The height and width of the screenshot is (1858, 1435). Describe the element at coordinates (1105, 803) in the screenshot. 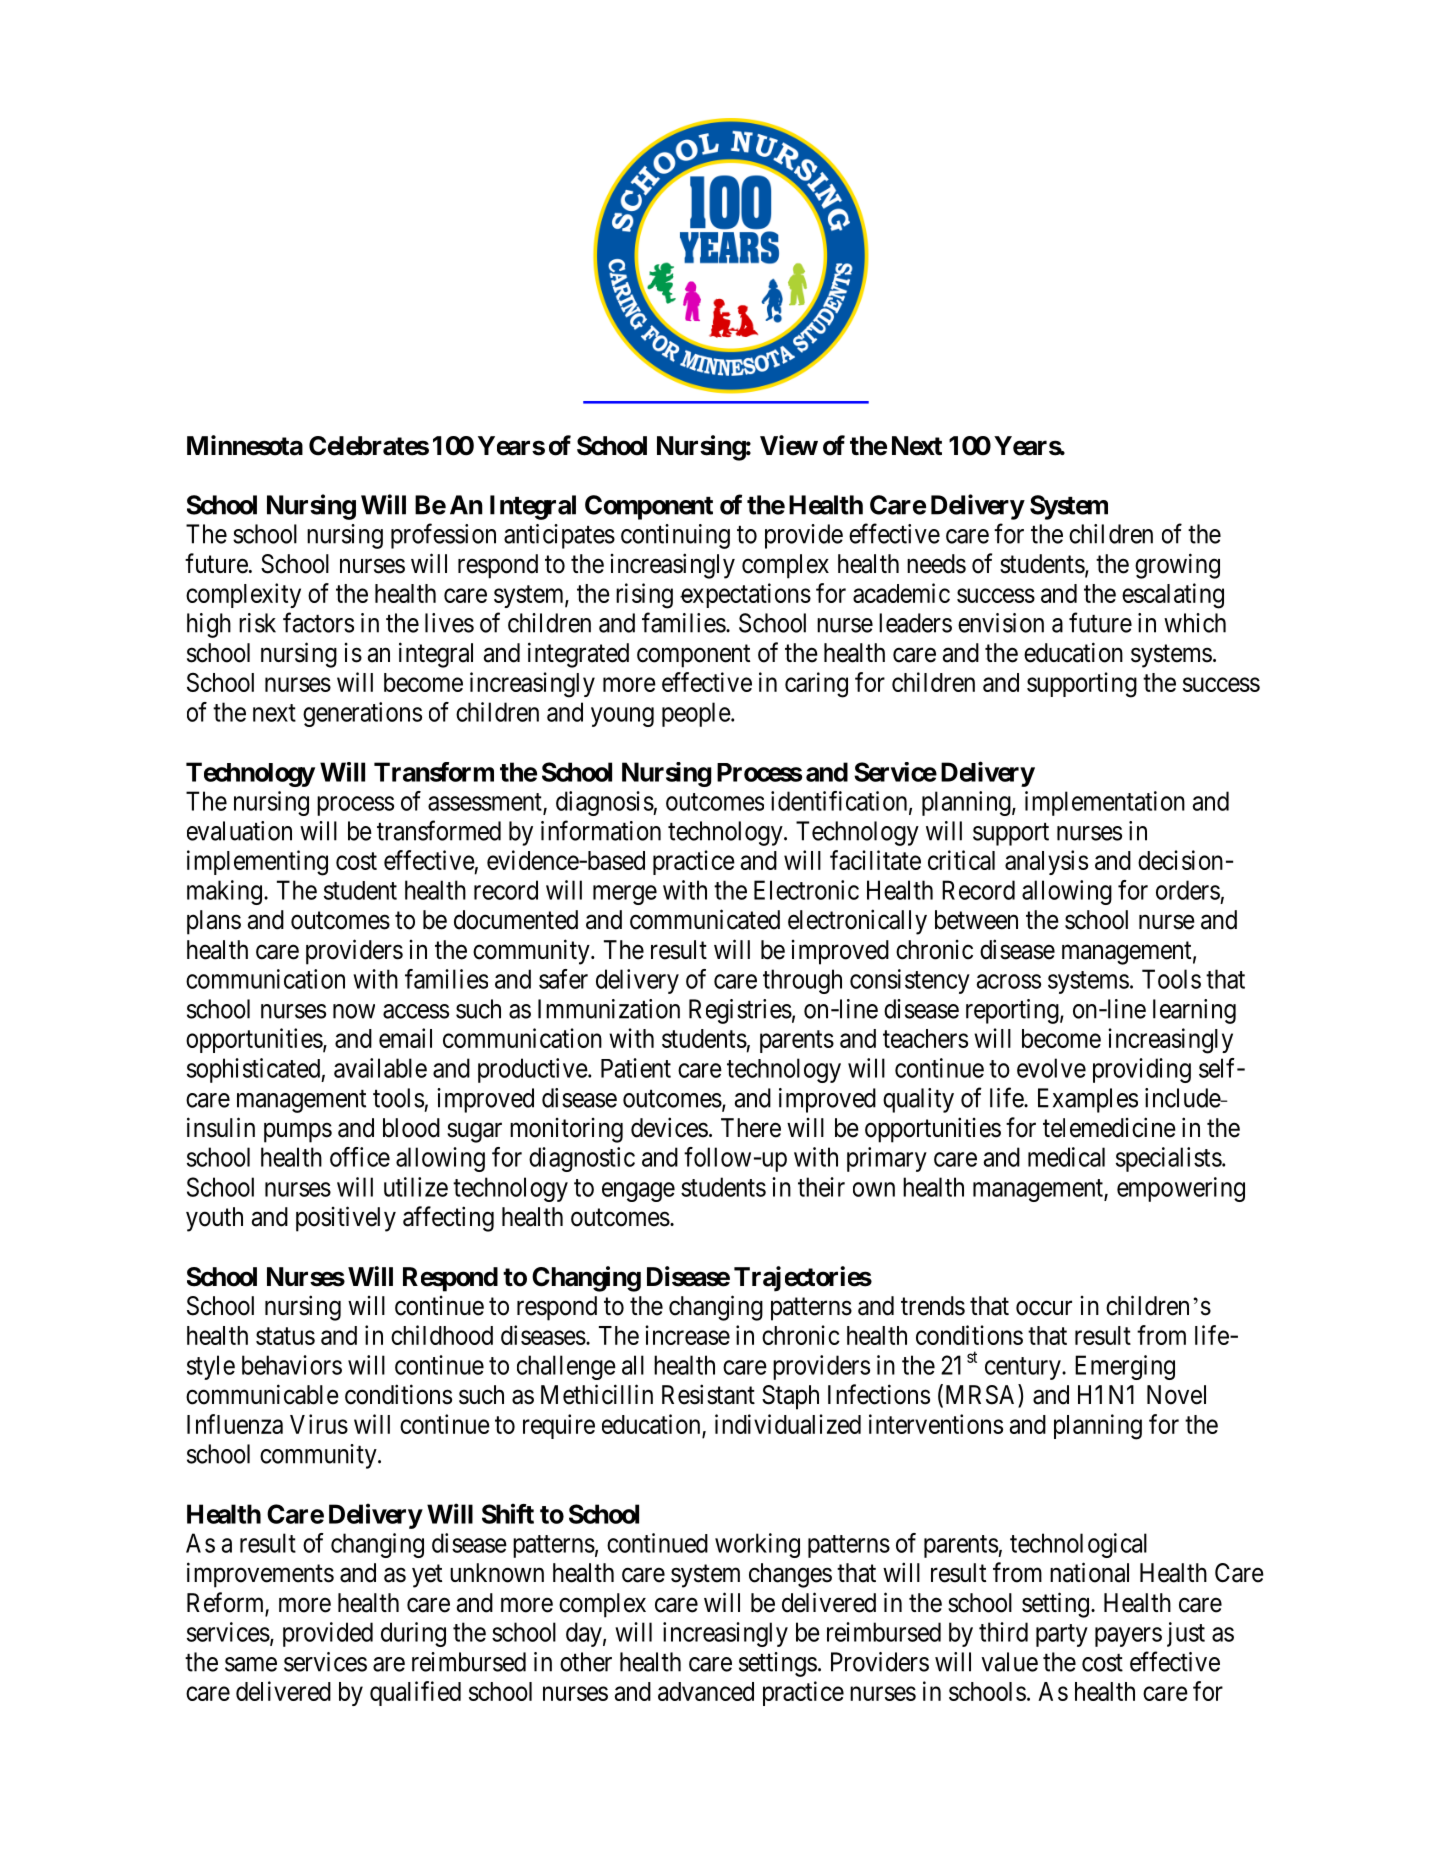

I see `implementation` at that location.
